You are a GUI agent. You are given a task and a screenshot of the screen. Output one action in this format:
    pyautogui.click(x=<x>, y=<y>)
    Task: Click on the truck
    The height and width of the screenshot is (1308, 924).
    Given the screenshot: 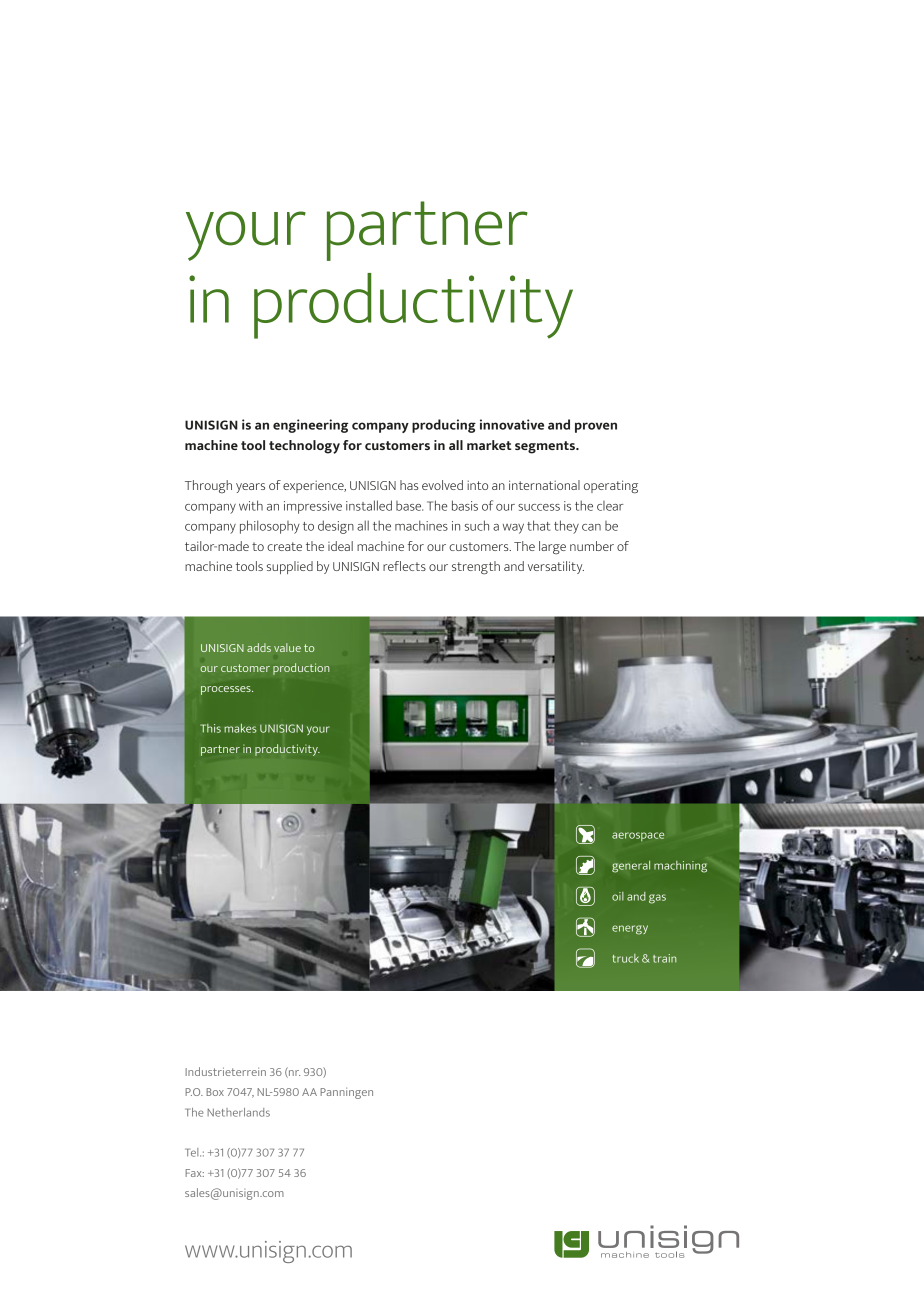 What is the action you would take?
    pyautogui.click(x=626, y=958)
